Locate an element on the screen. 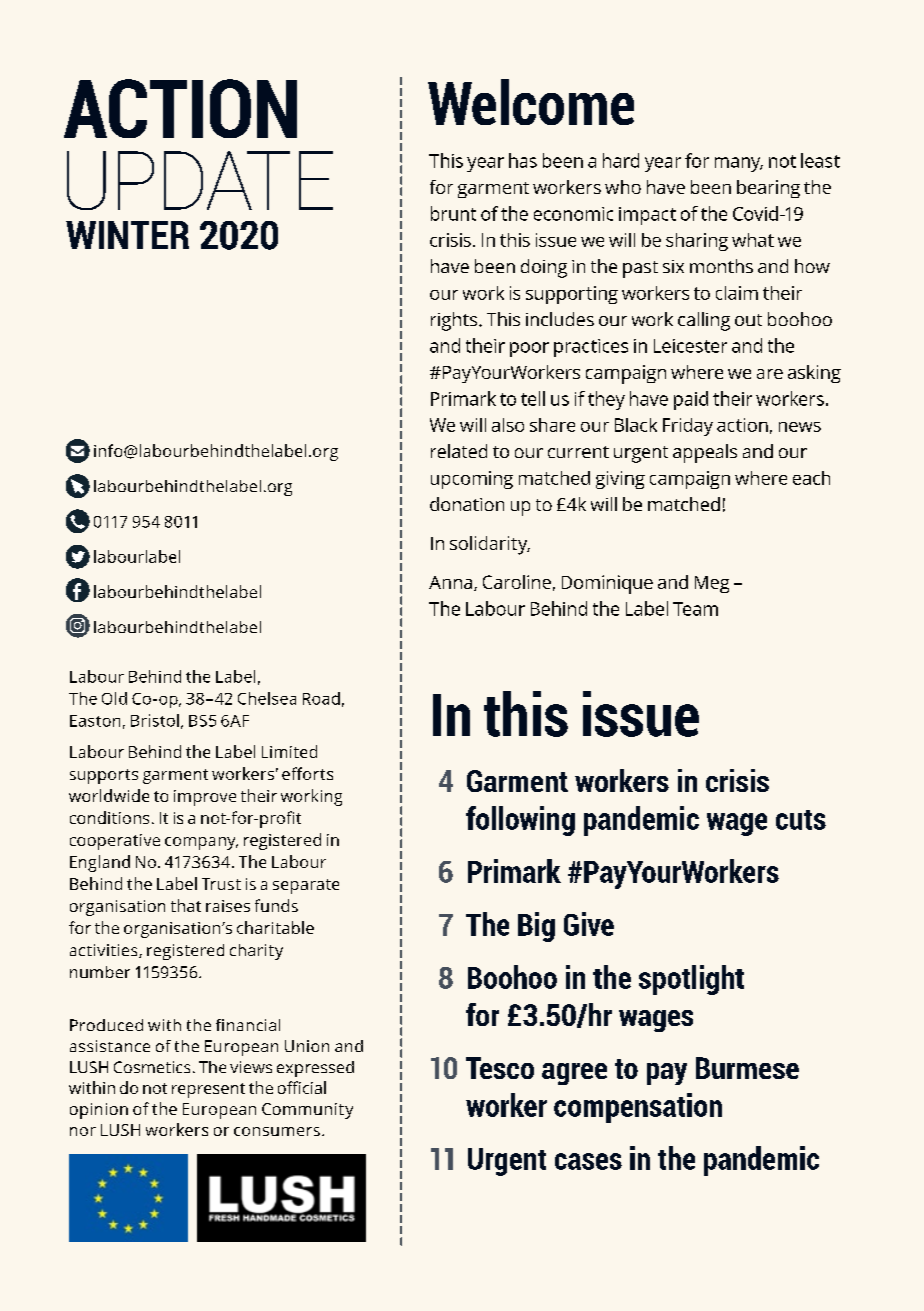  Burmese is located at coordinates (747, 1068).
